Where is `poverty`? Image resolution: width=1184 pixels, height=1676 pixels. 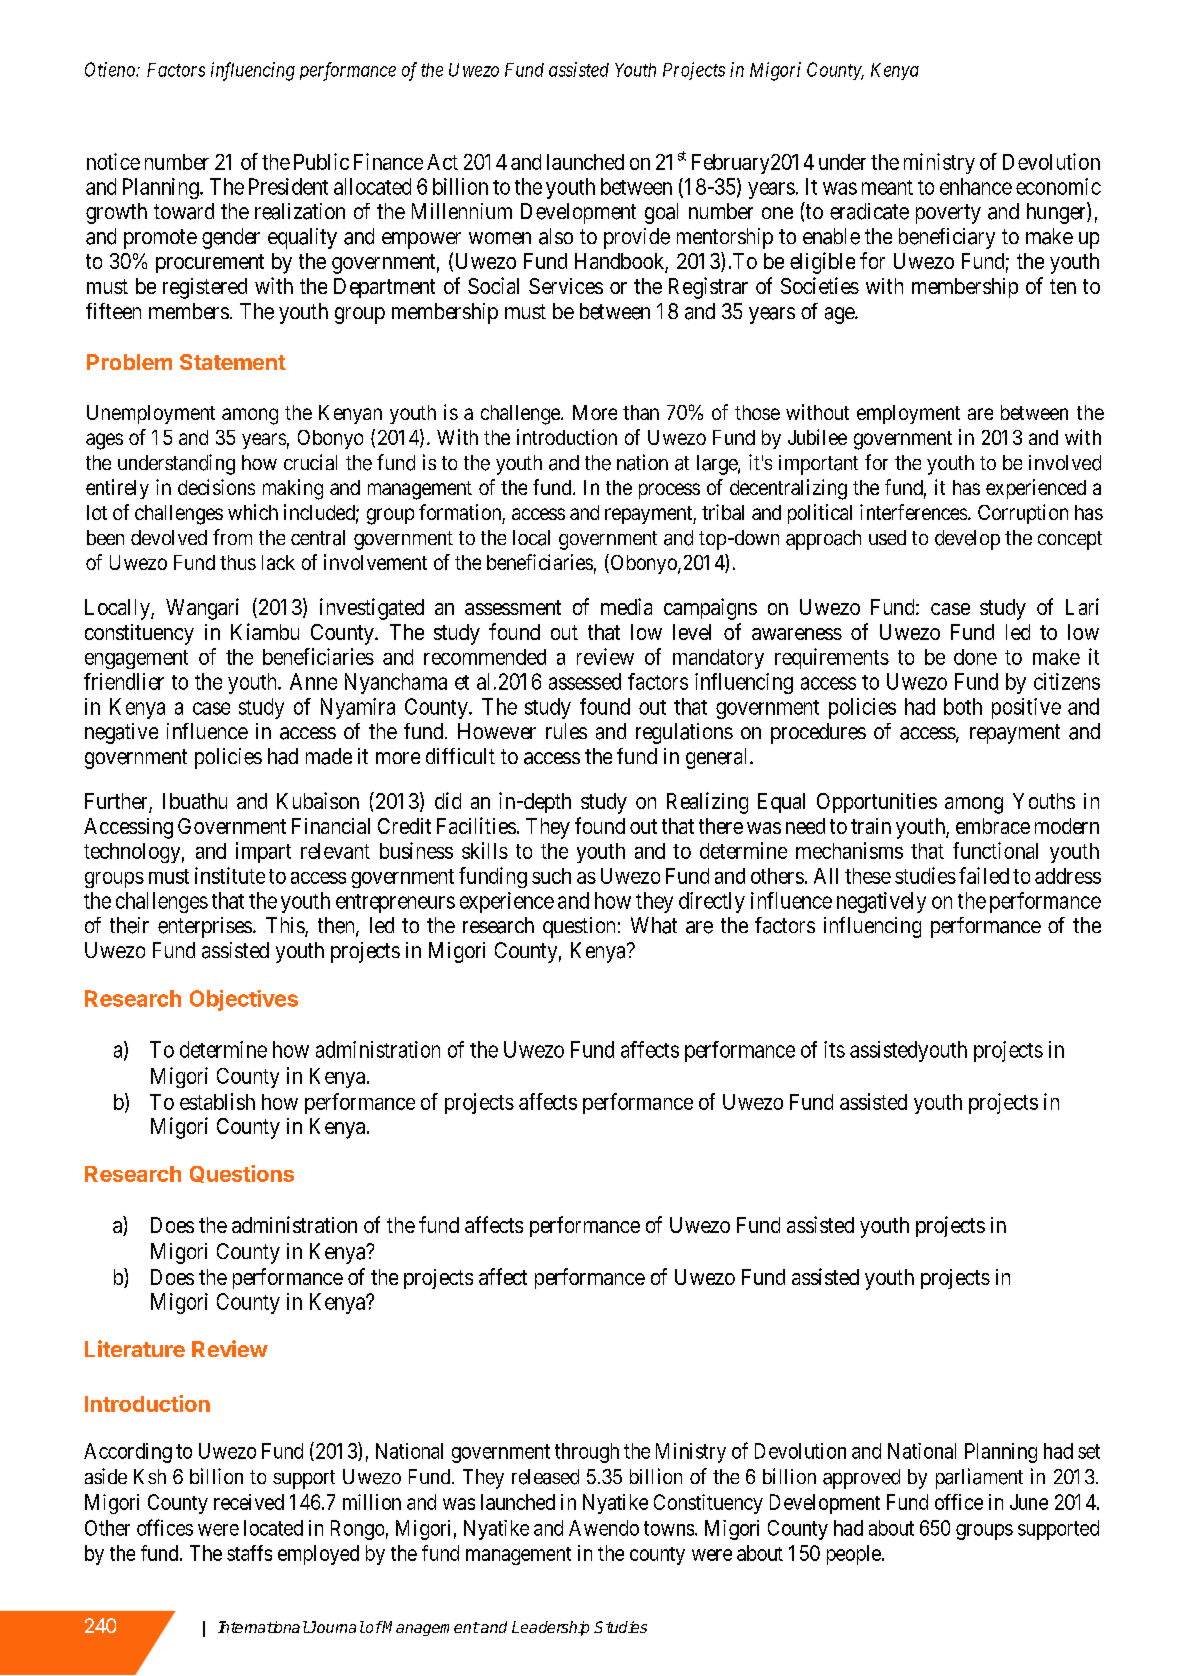
poverty is located at coordinates (948, 214).
